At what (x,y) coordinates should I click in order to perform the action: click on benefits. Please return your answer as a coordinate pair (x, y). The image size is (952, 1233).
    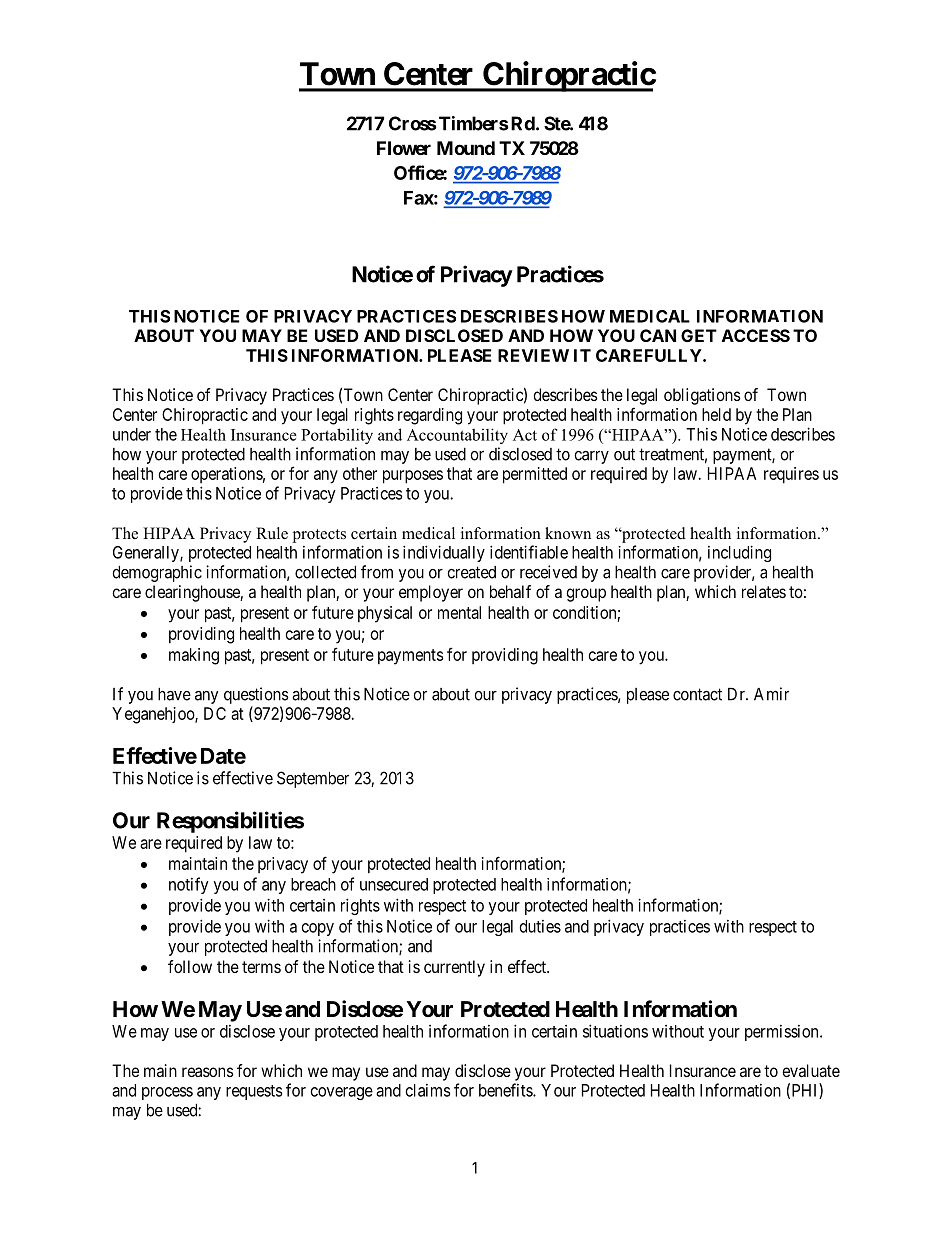
    Looking at the image, I should click on (506, 1090).
